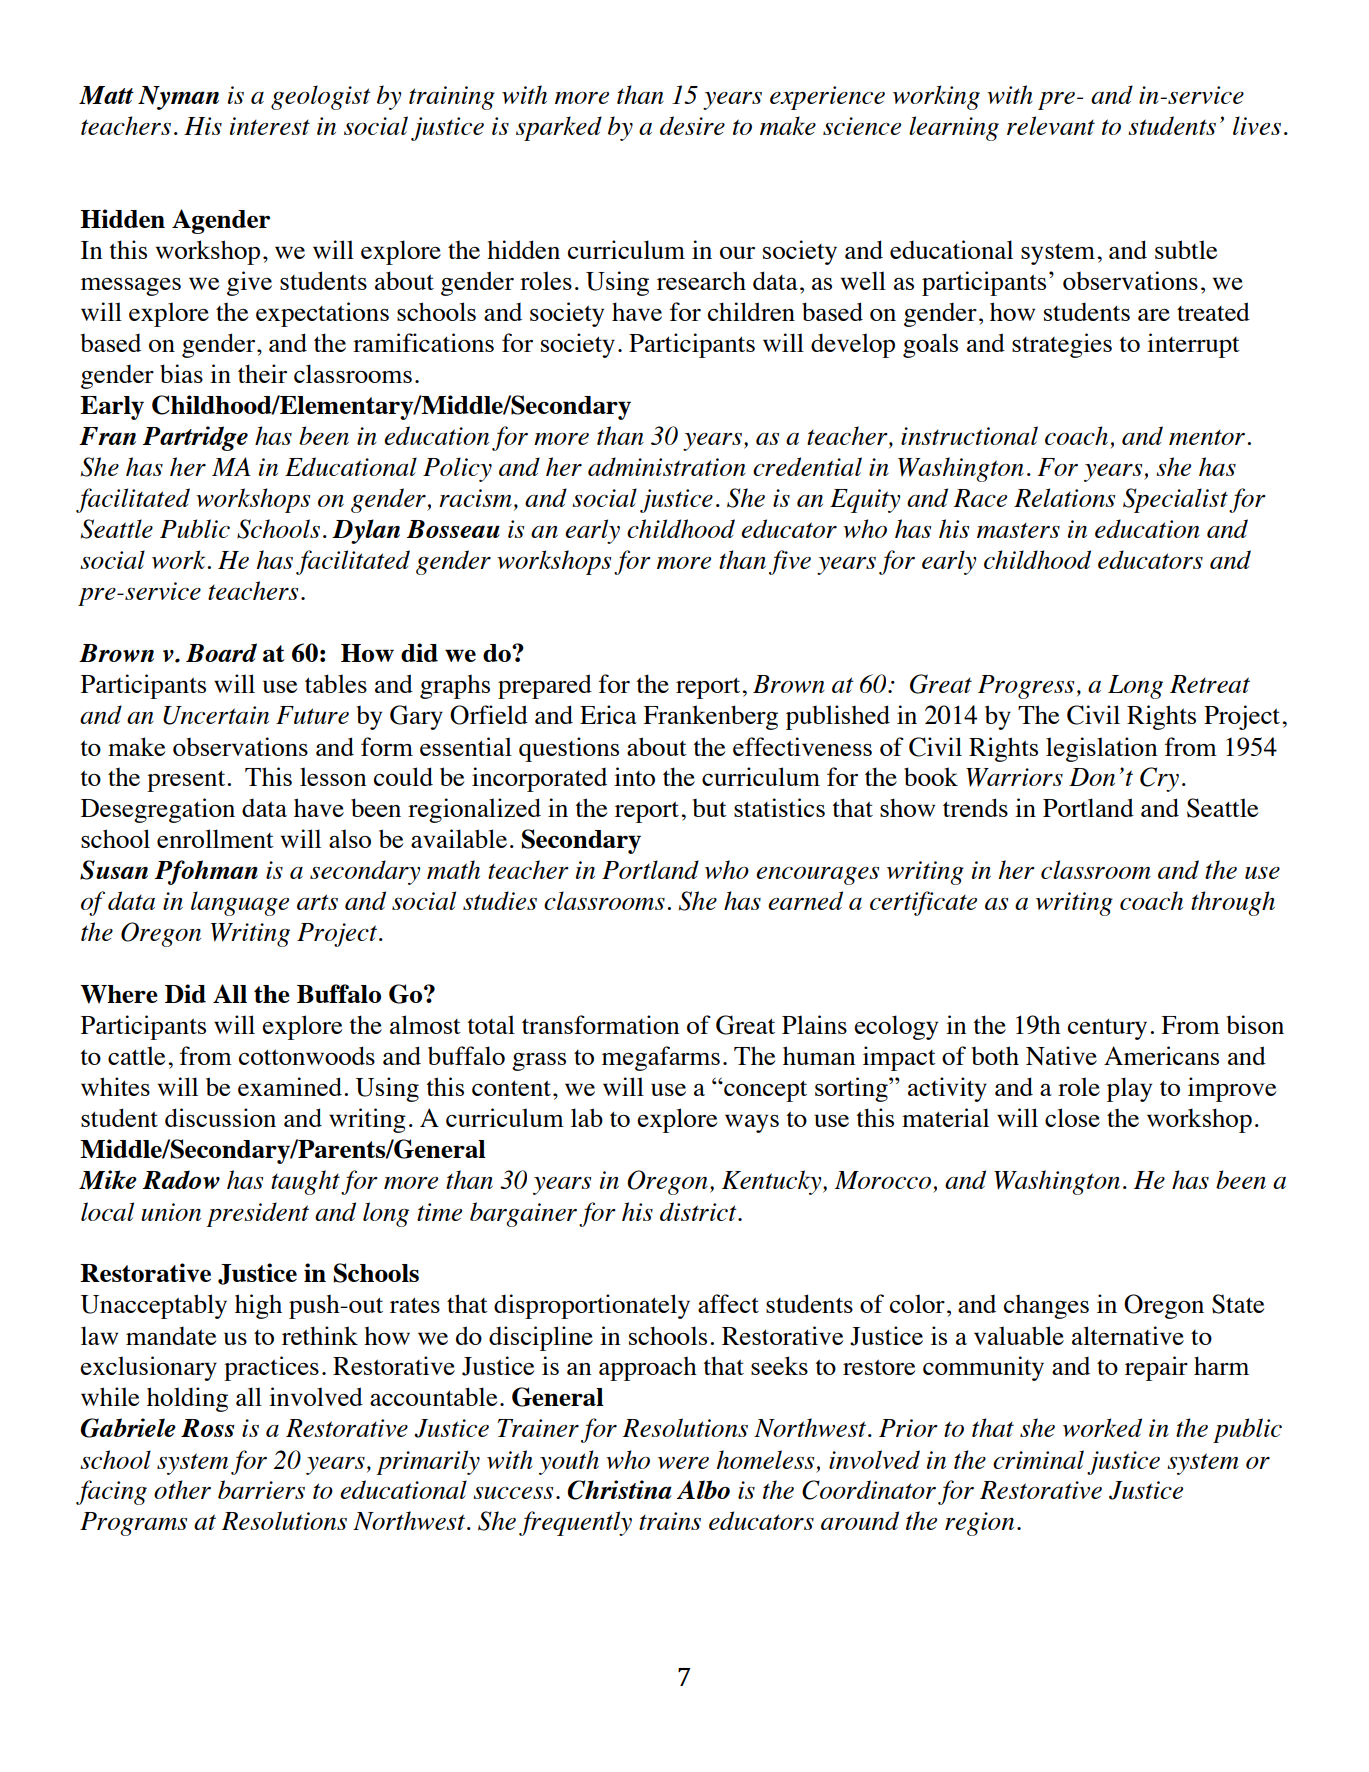 The height and width of the document is (1772, 1369). I want to click on interest, so click(270, 126).
